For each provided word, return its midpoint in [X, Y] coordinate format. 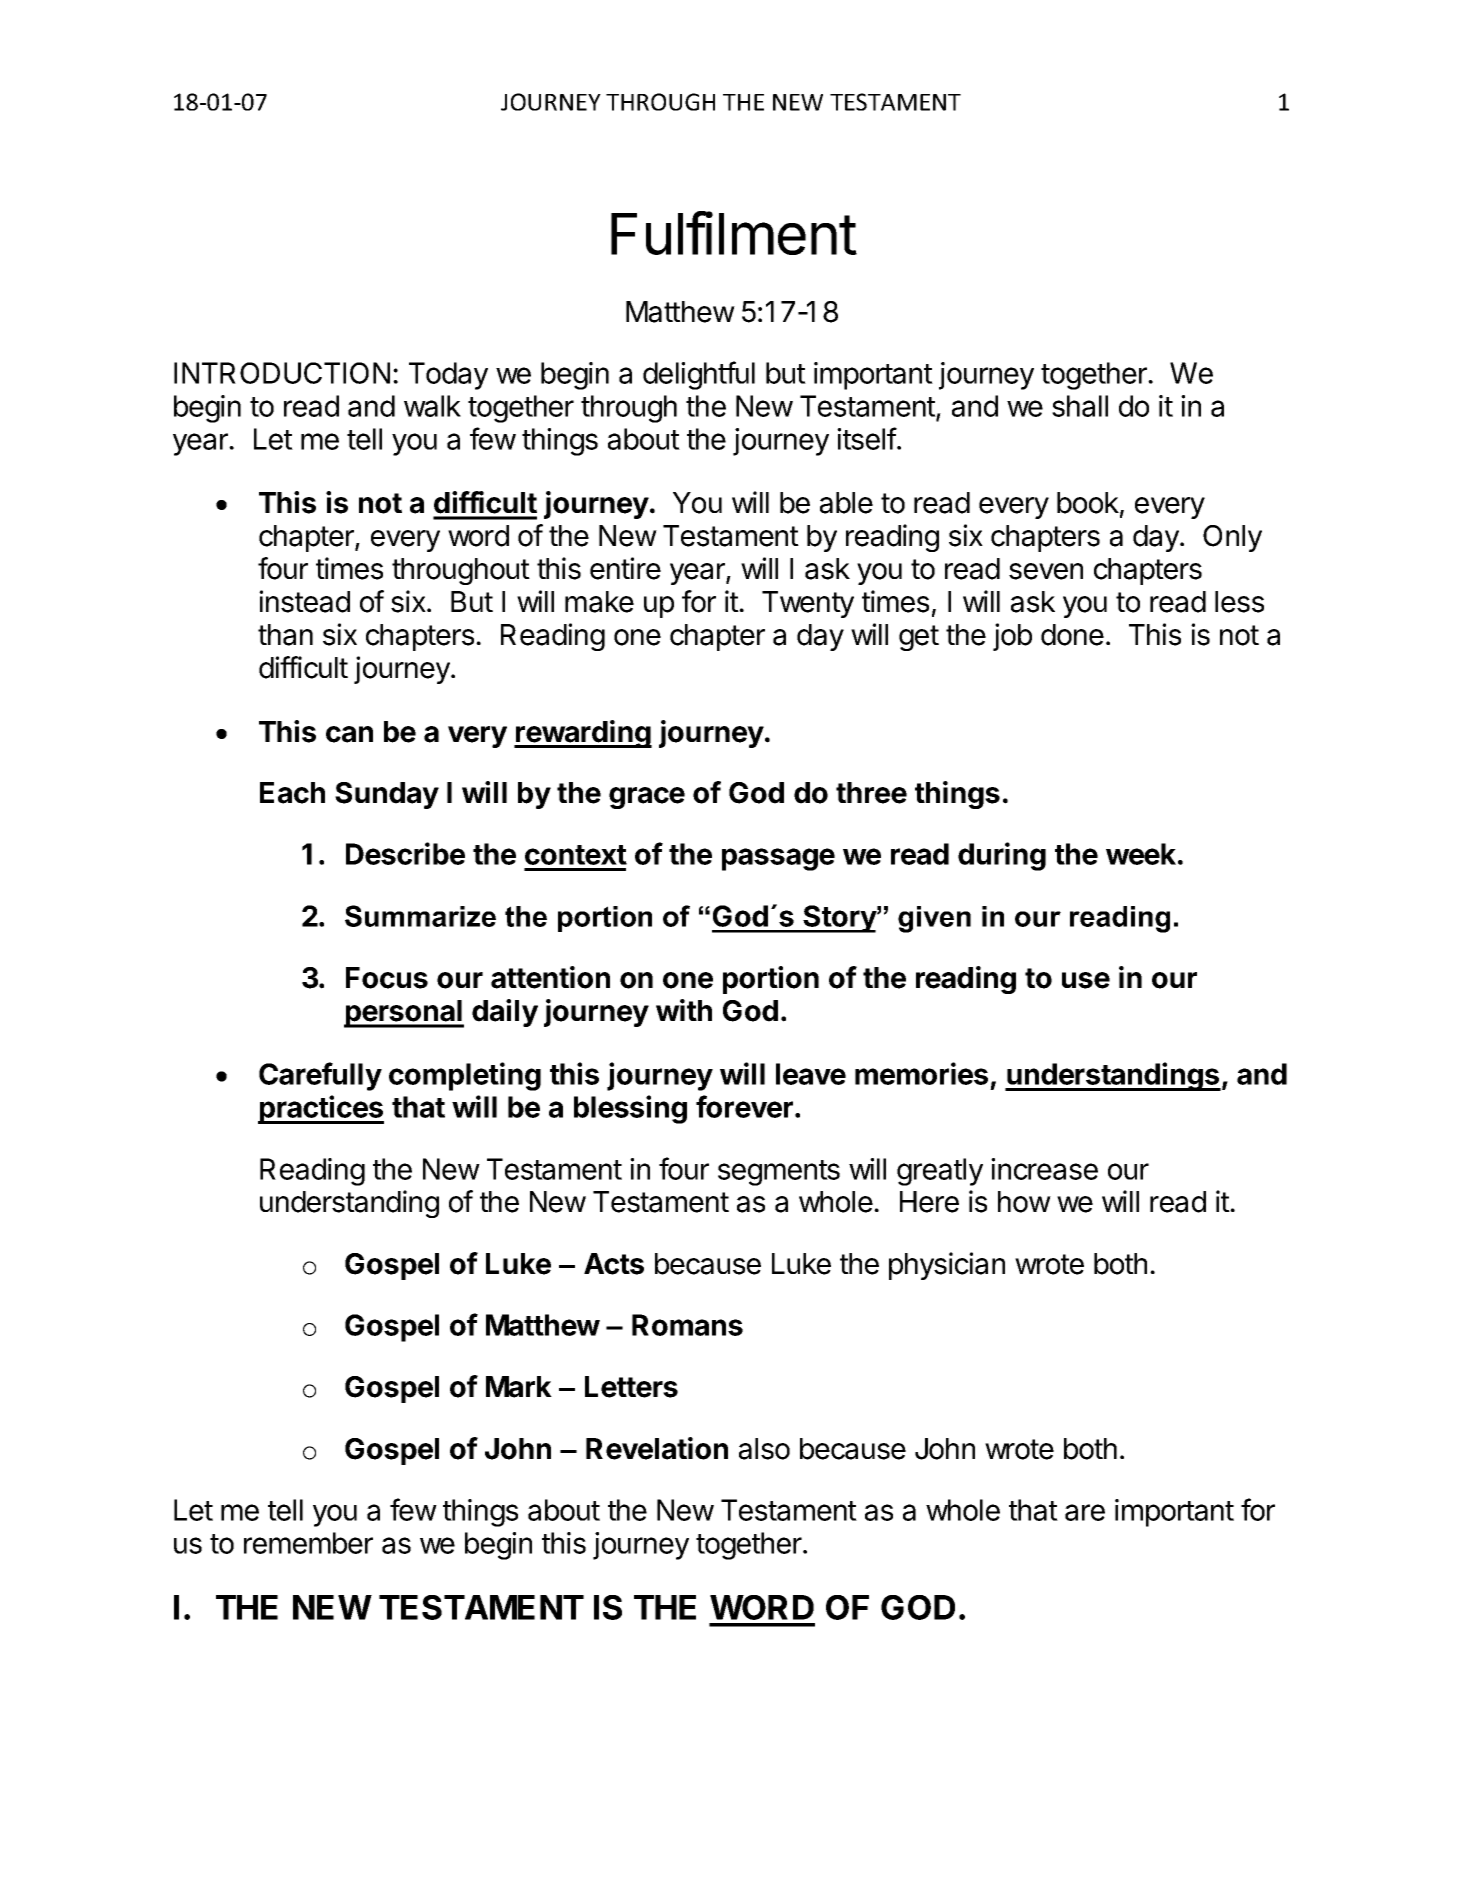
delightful [699, 375]
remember [308, 1543]
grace [647, 798]
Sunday [387, 795]
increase [1044, 1169]
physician [947, 1266]
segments [779, 1173]
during [1002, 856]
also [764, 1449]
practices [321, 1109]
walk [432, 406]
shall [1080, 406]
